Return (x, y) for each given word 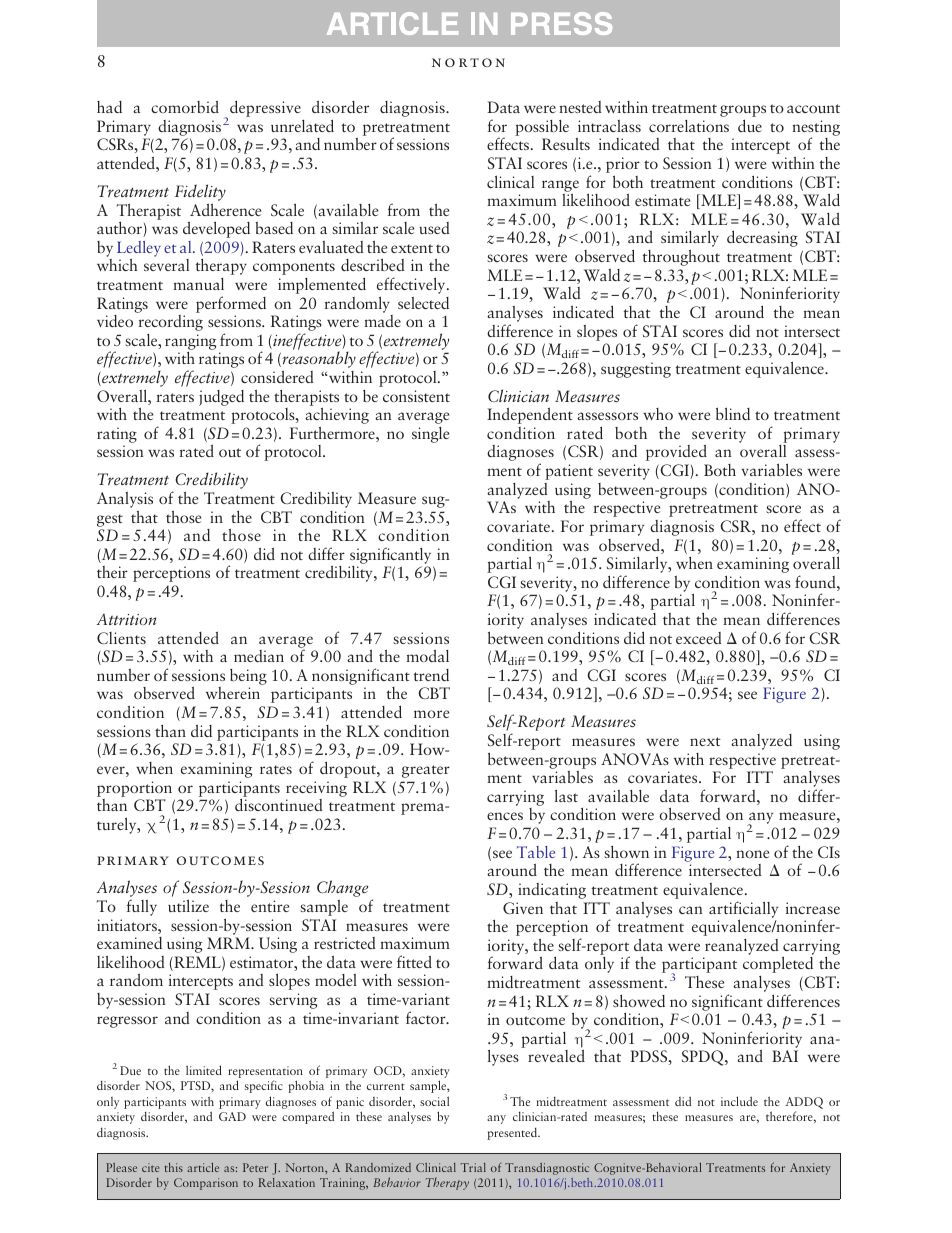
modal (427, 656)
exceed (699, 638)
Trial (473, 1167)
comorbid (185, 107)
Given (523, 908)
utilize (188, 905)
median (259, 656)
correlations (689, 126)
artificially (743, 910)
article (203, 1167)
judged (221, 398)
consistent (416, 396)
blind (733, 413)
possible (542, 128)
